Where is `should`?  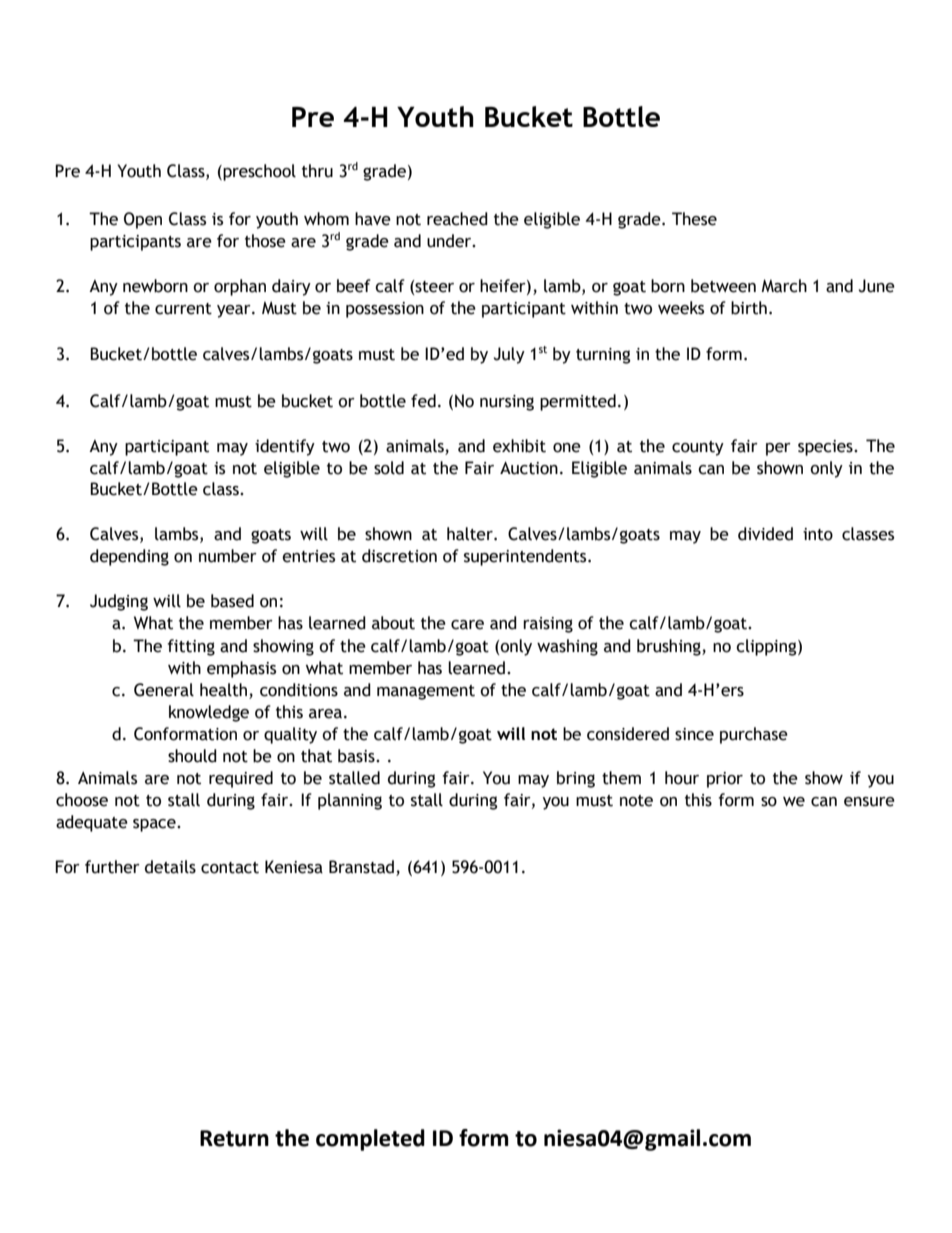
should is located at coordinates (192, 756).
